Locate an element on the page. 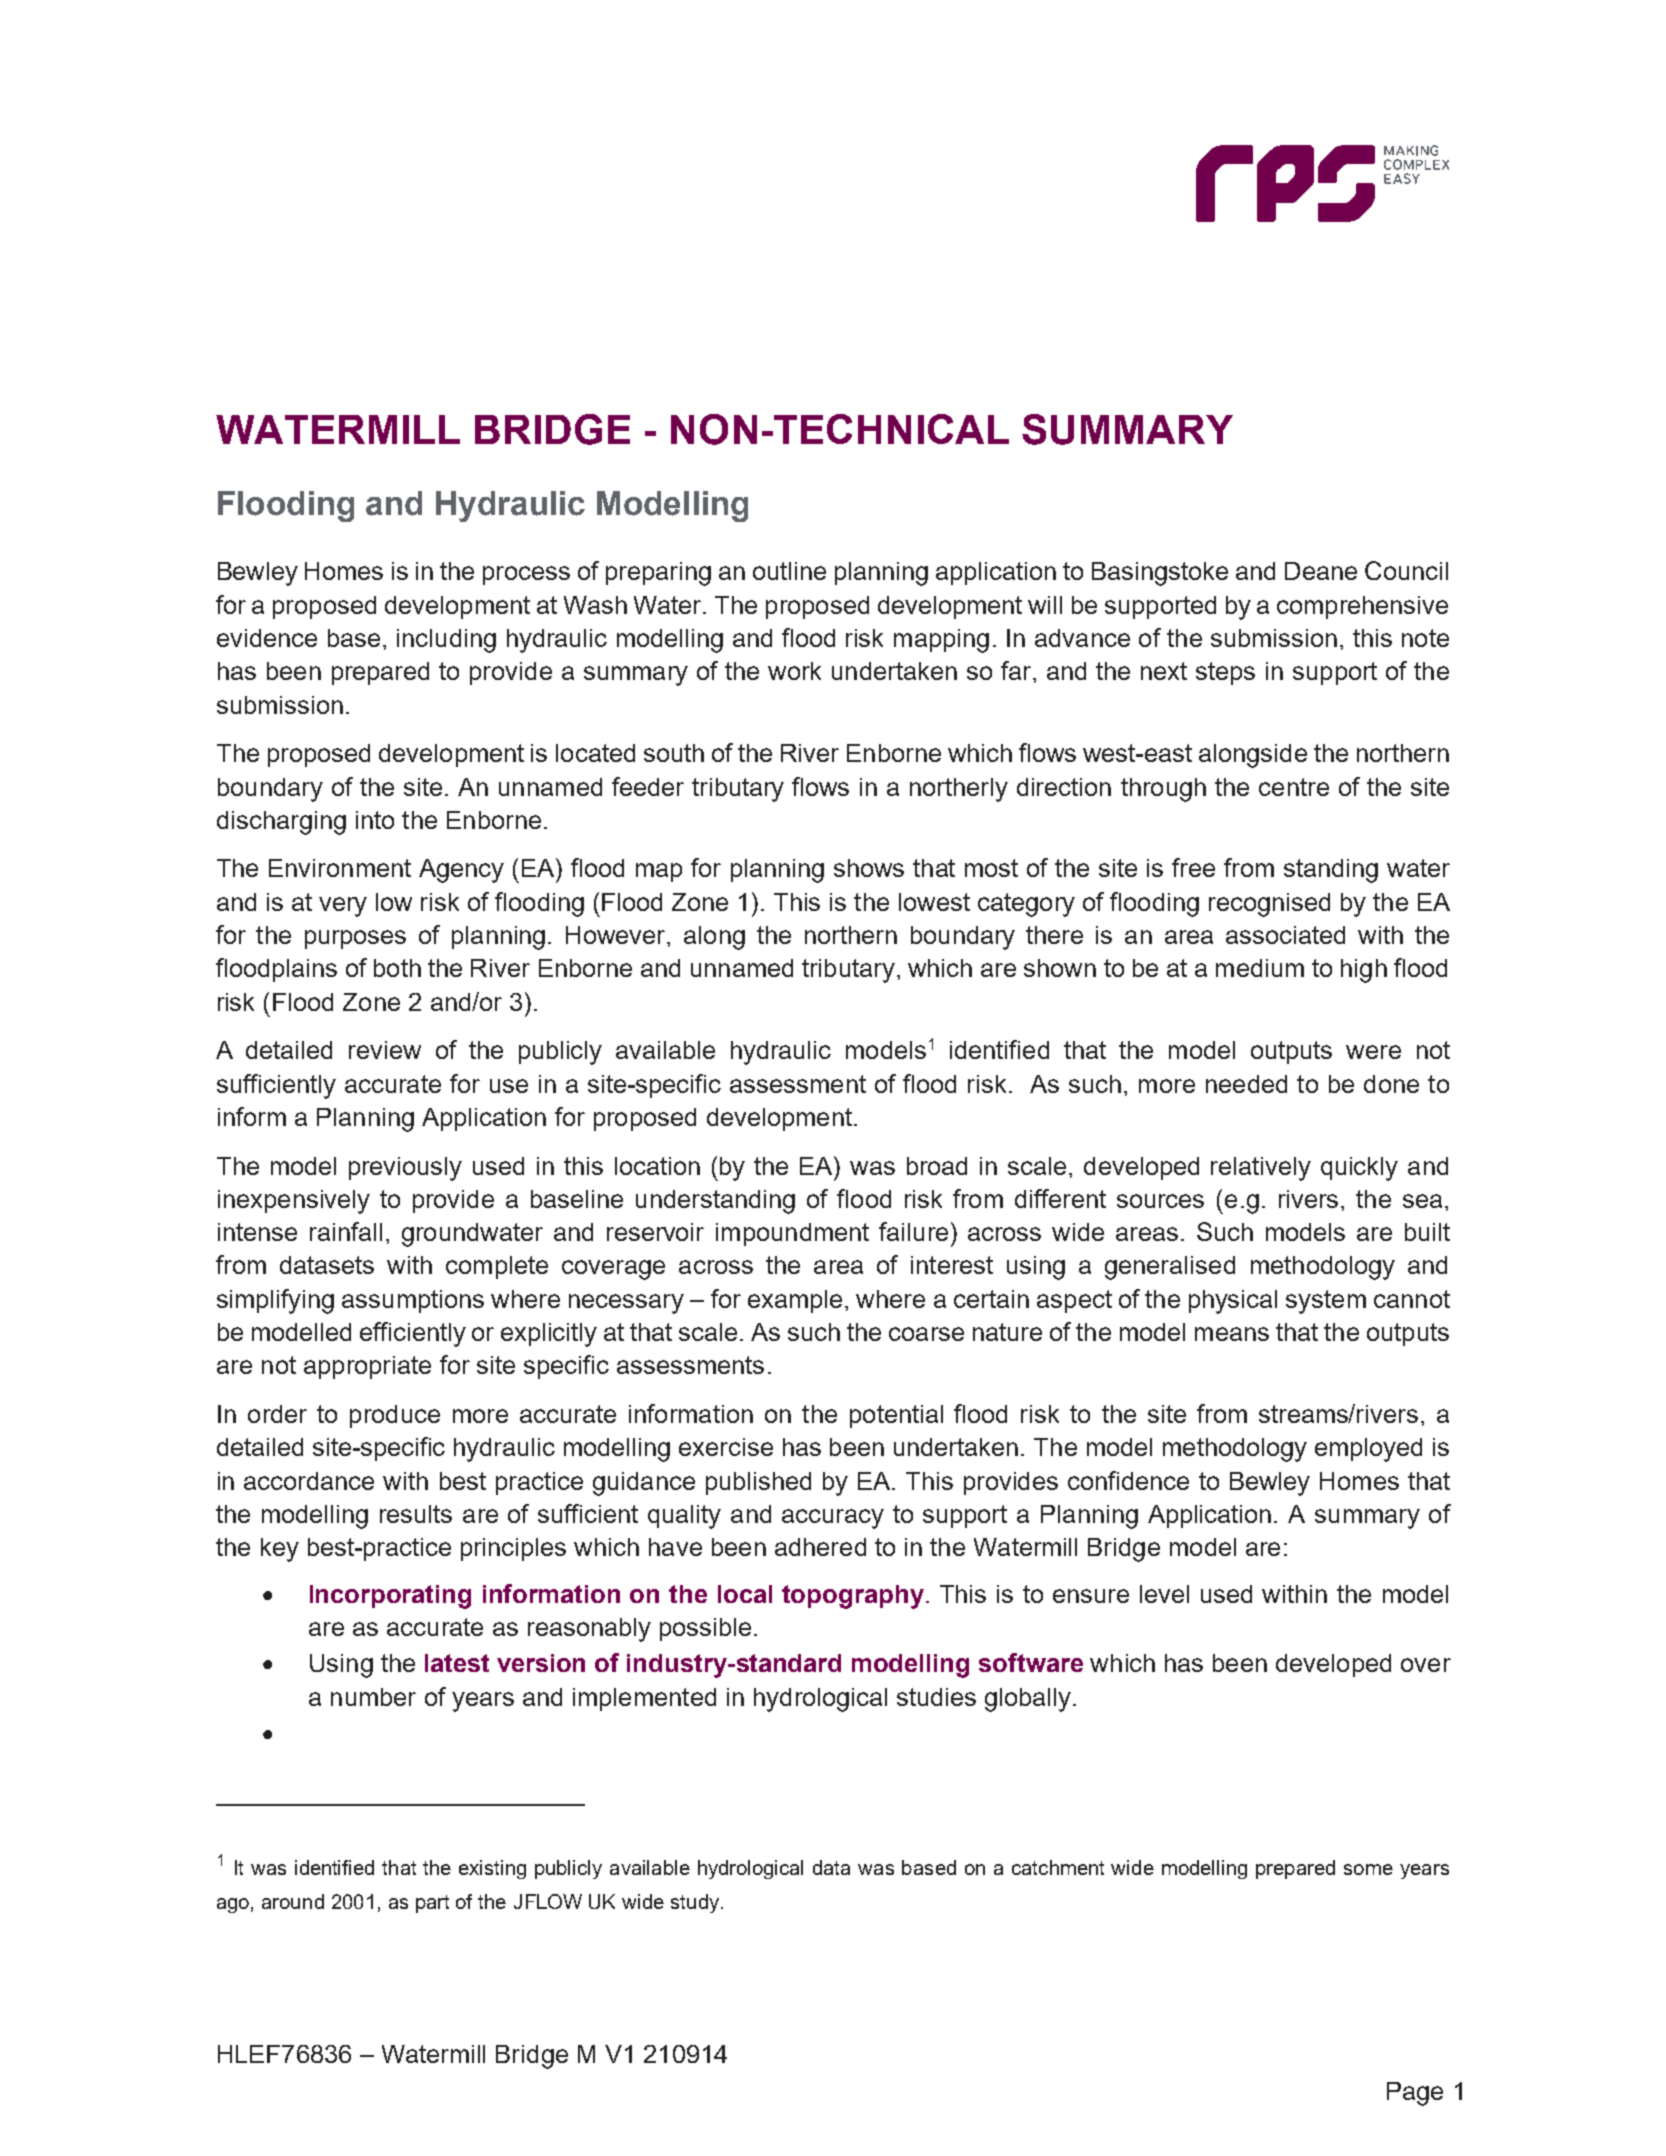 The width and height of the document is (1666, 2156). medium is located at coordinates (1260, 968).
